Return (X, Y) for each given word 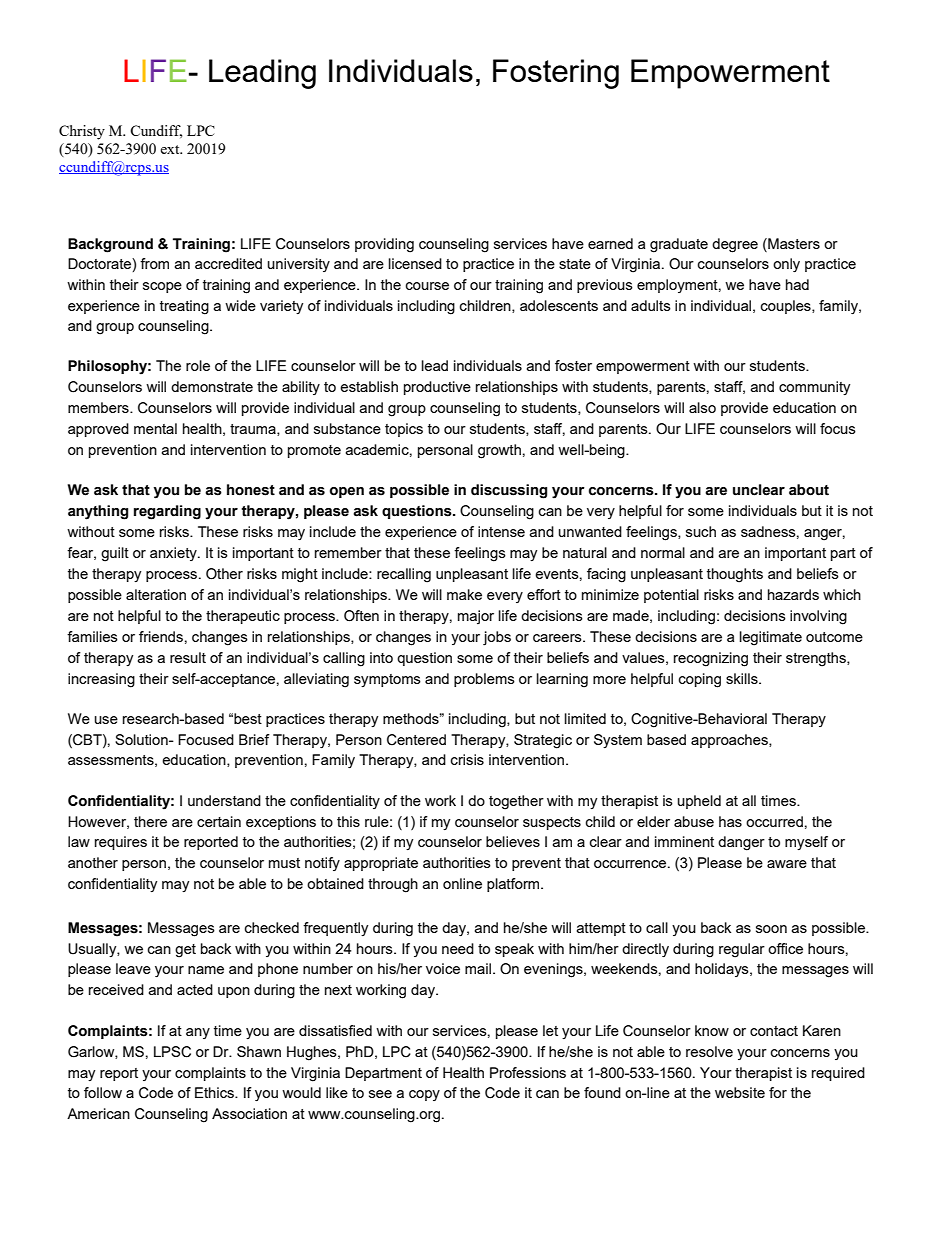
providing (384, 245)
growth (499, 451)
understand (224, 800)
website (740, 1092)
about (809, 490)
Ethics (215, 1092)
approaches (730, 741)
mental (155, 428)
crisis (467, 759)
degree (735, 245)
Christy (82, 132)
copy (424, 1095)
